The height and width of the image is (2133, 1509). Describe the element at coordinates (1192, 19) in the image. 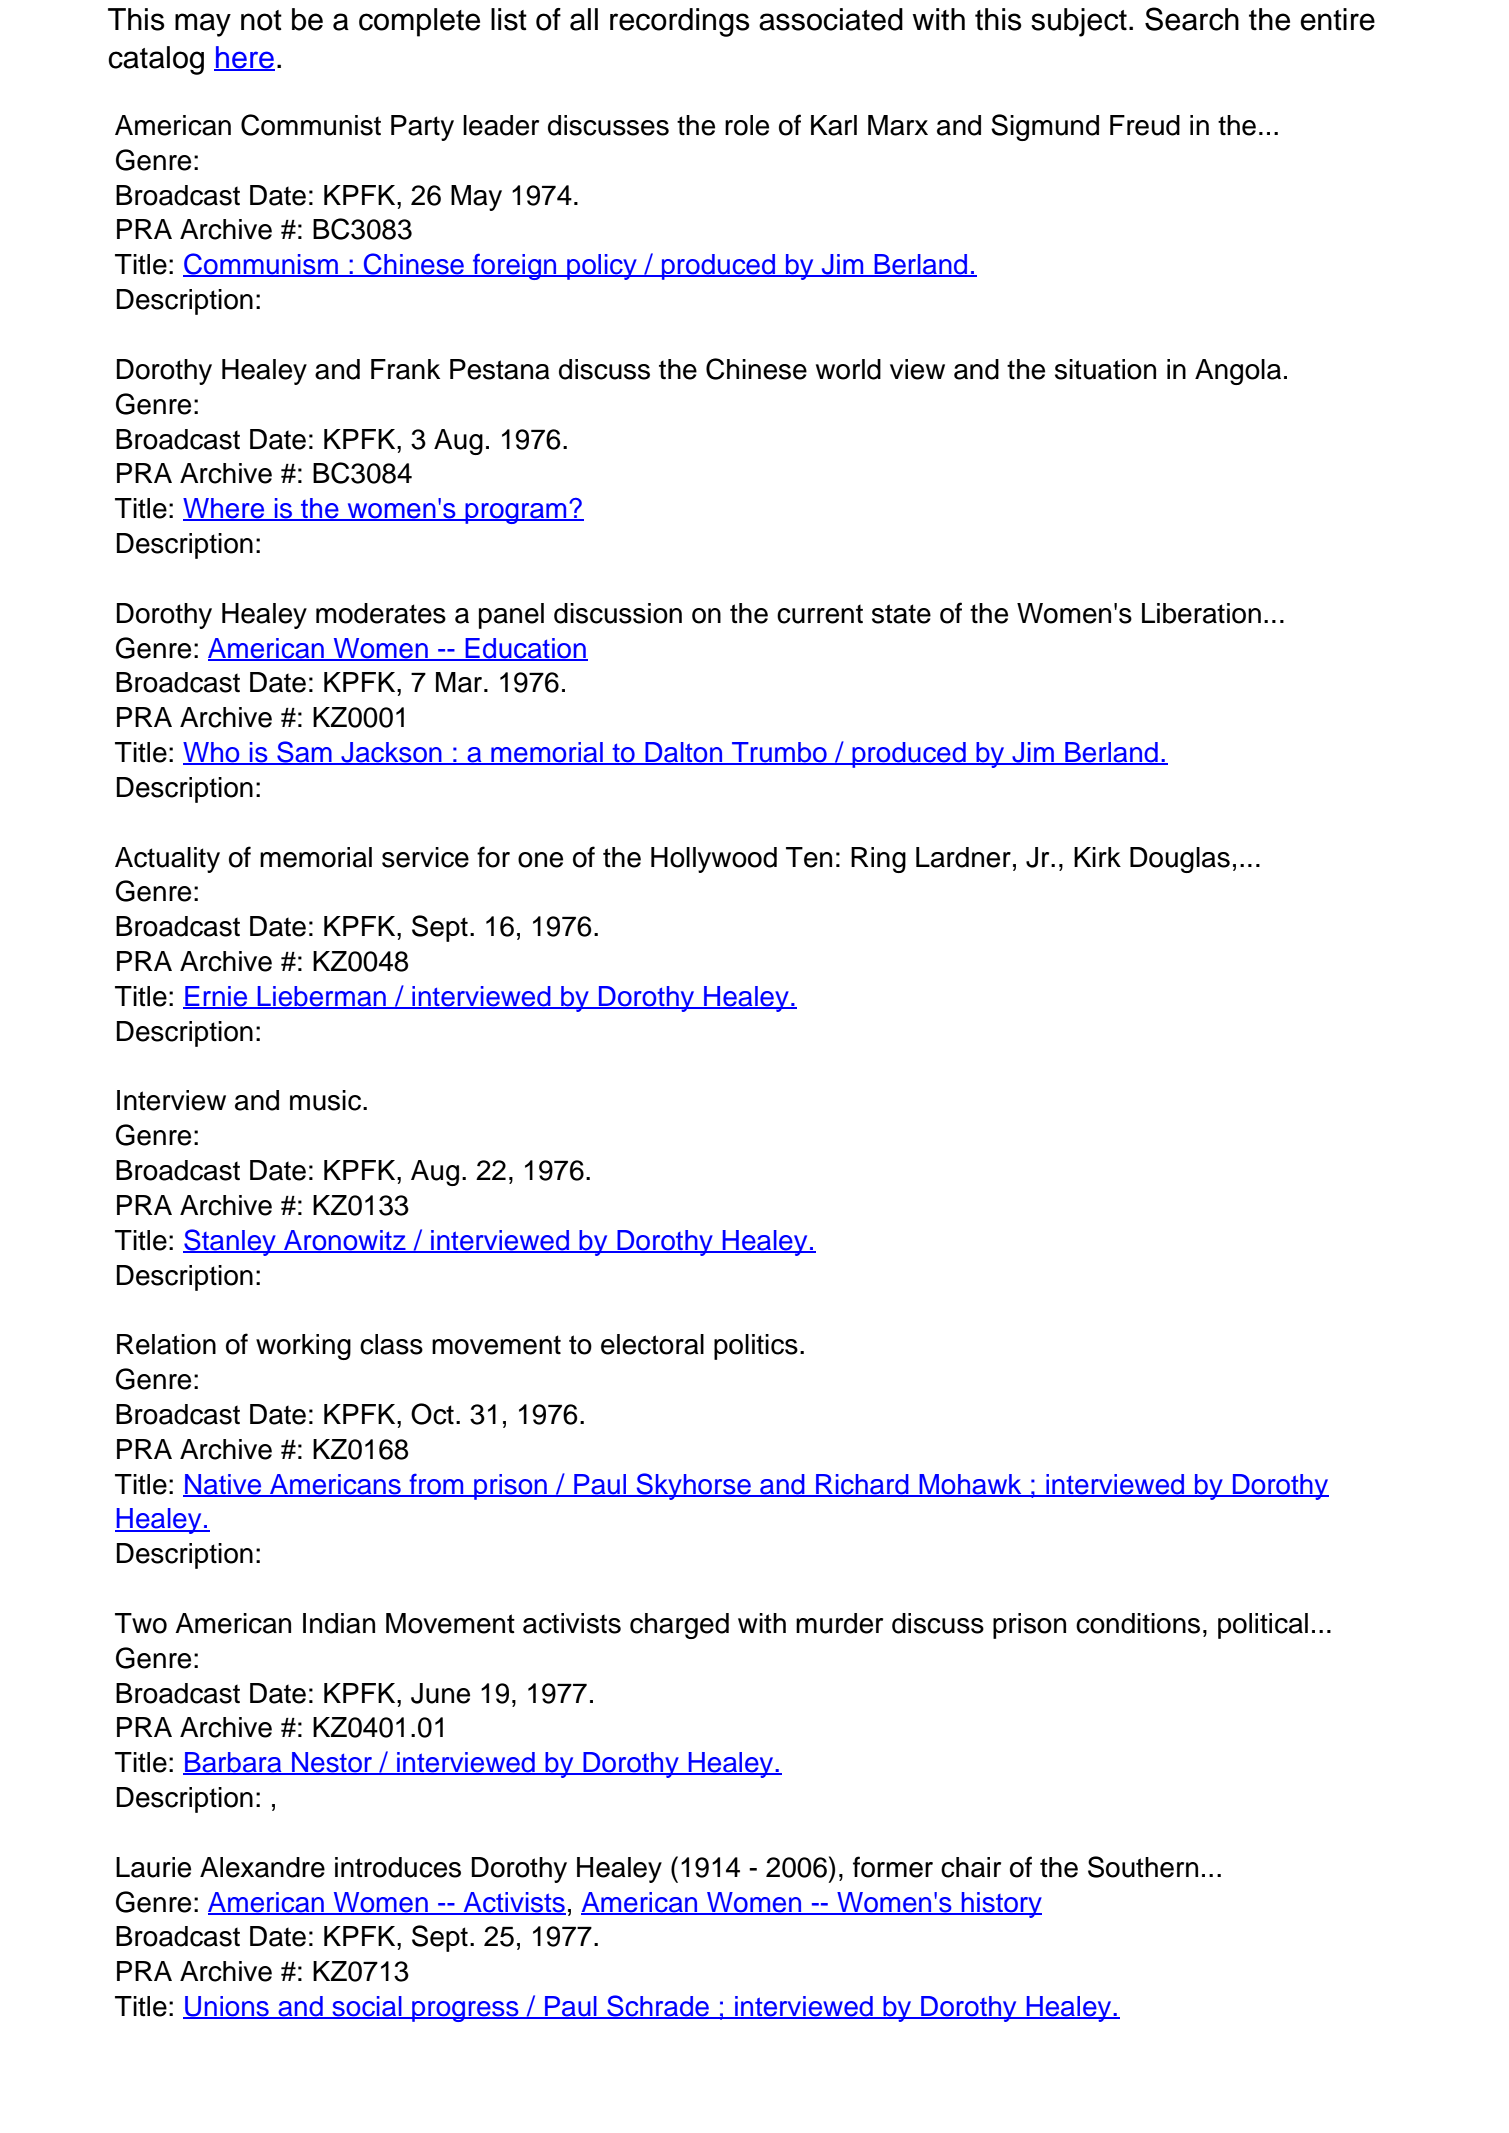

I see `Search` at that location.
